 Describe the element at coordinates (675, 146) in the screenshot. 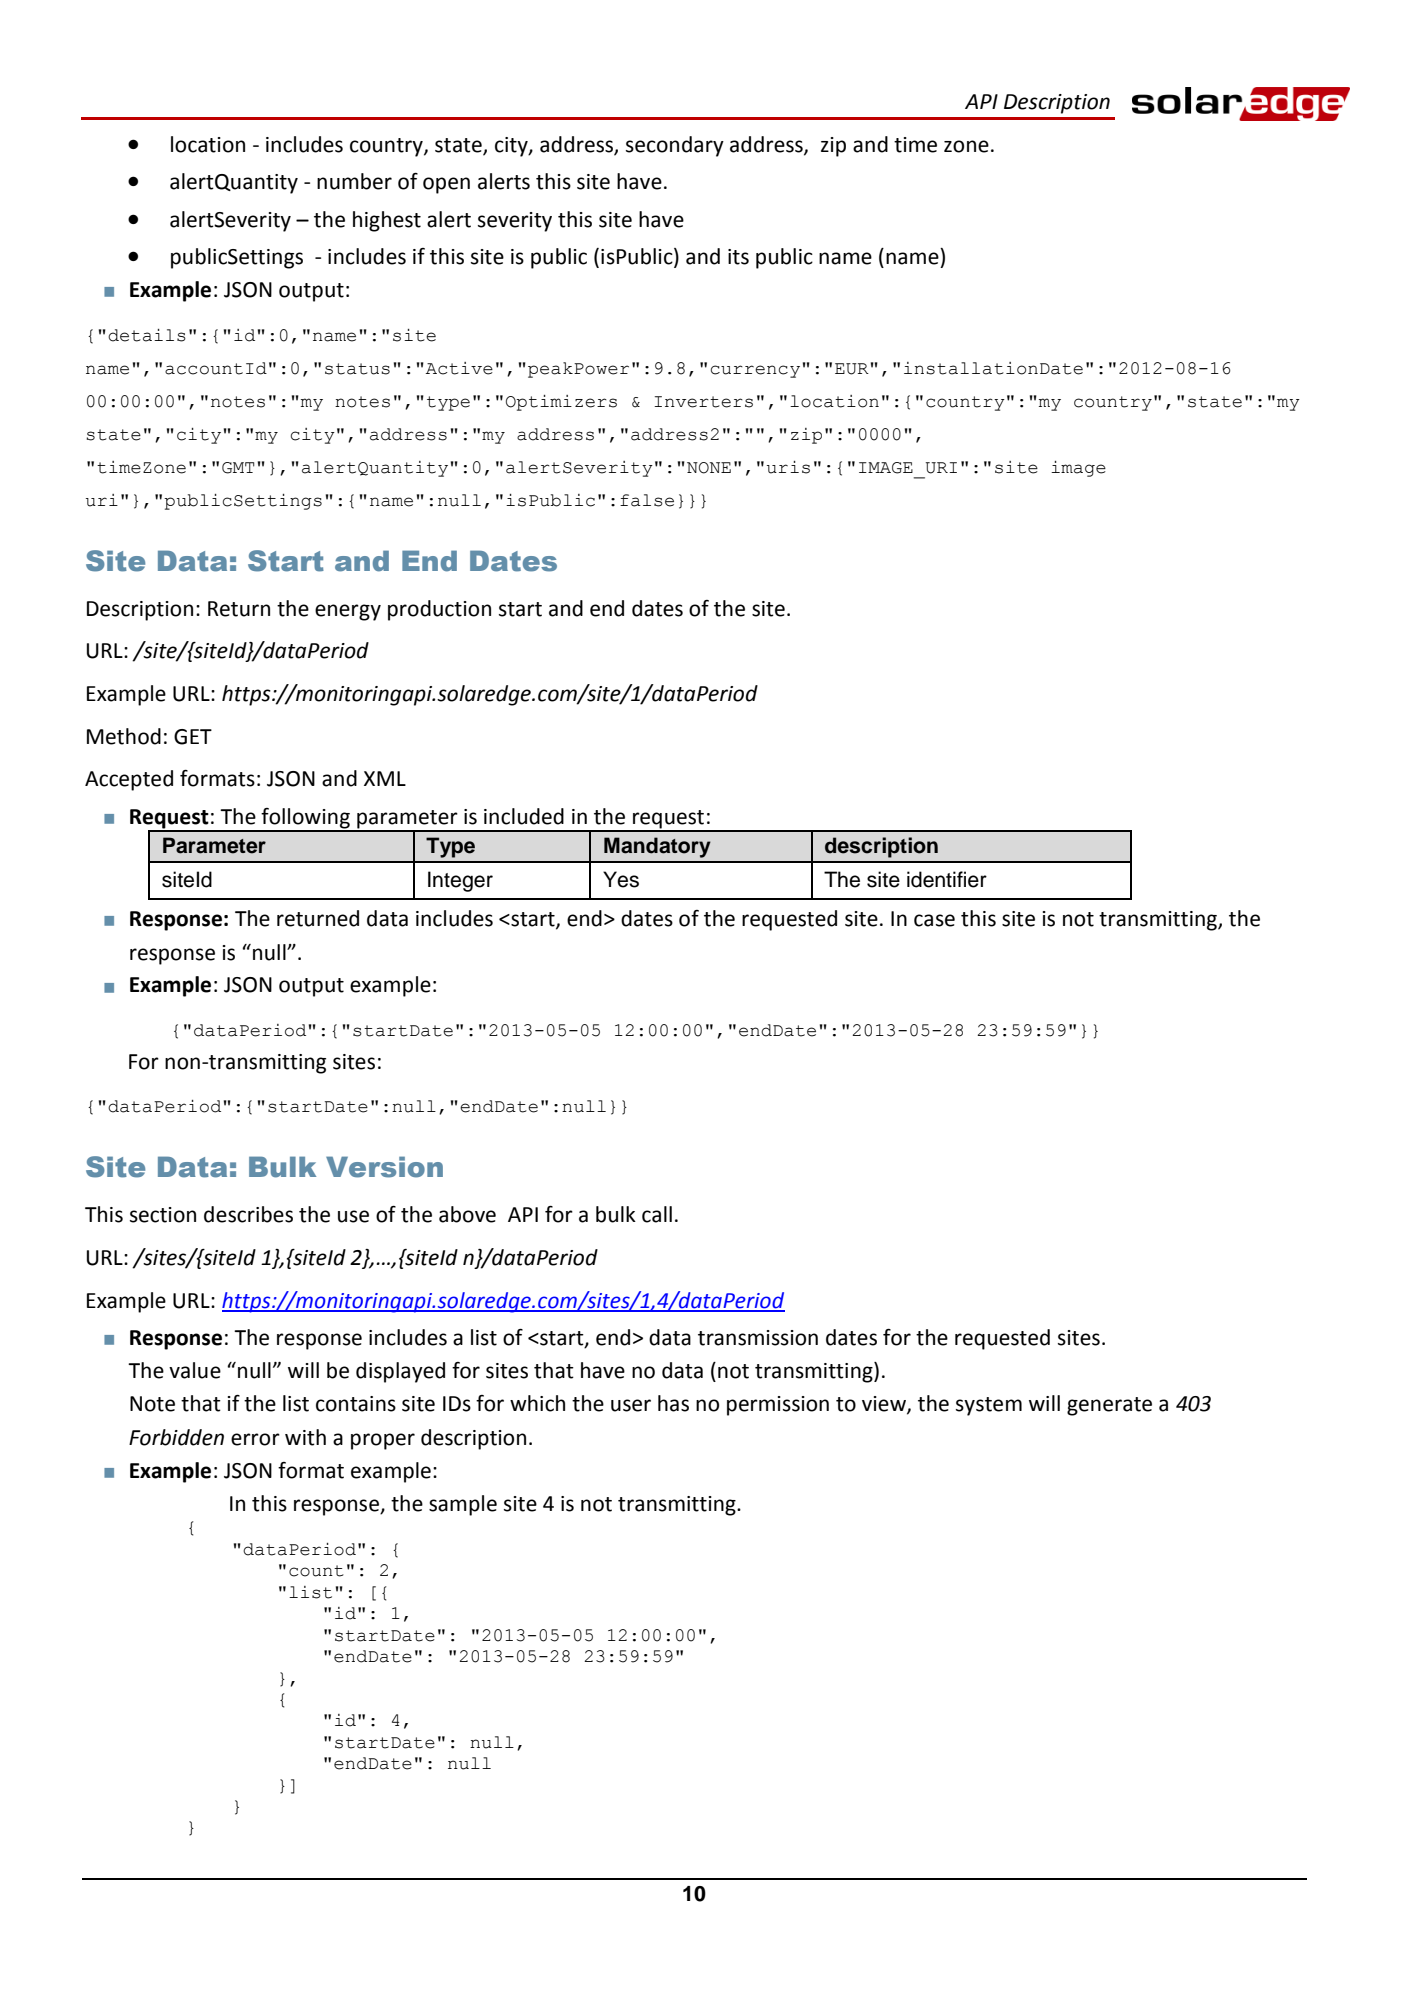

I see `secondary` at that location.
